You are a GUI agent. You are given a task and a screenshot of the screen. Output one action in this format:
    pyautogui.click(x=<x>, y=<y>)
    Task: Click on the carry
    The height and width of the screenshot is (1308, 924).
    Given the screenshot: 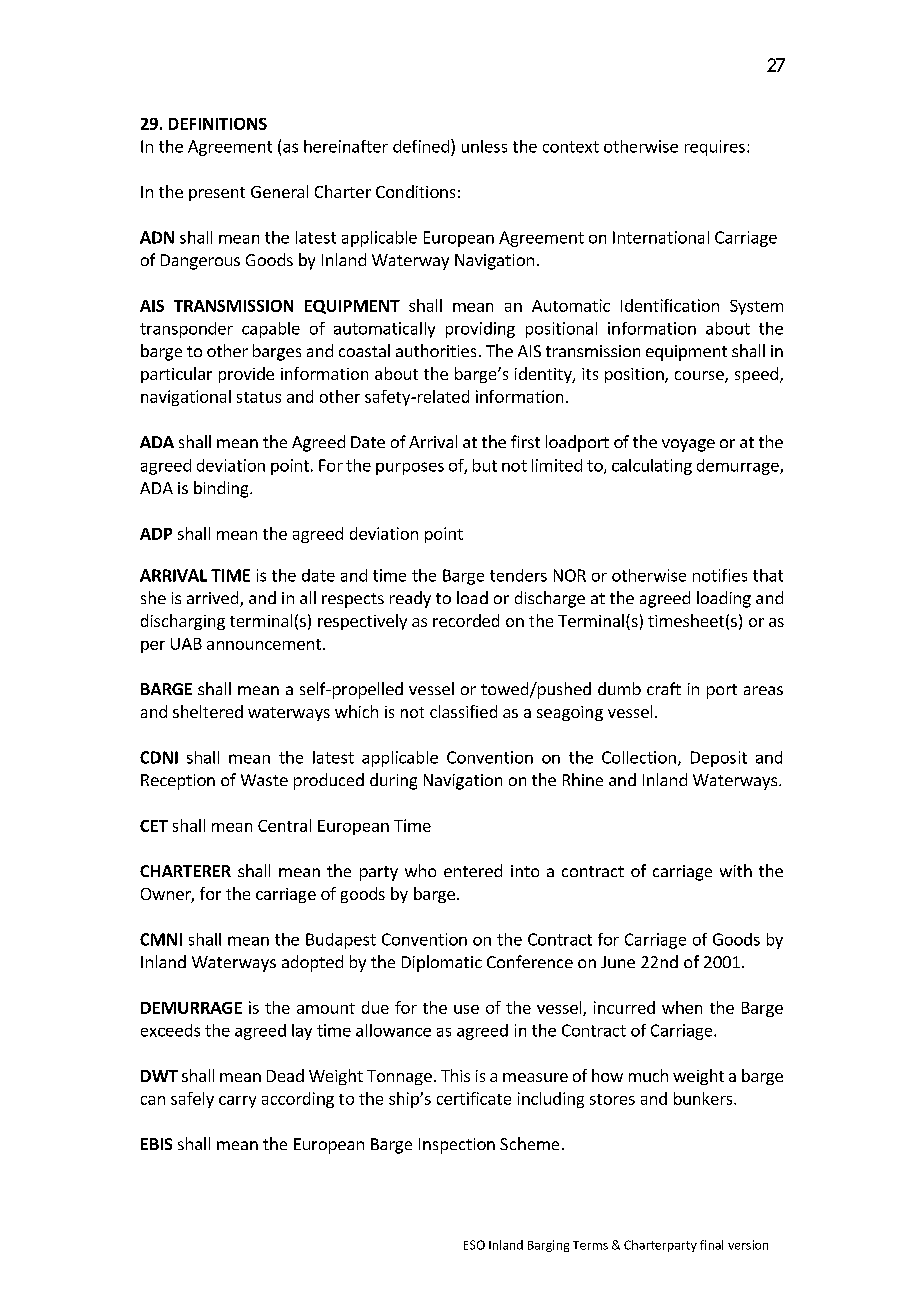 What is the action you would take?
    pyautogui.click(x=237, y=1102)
